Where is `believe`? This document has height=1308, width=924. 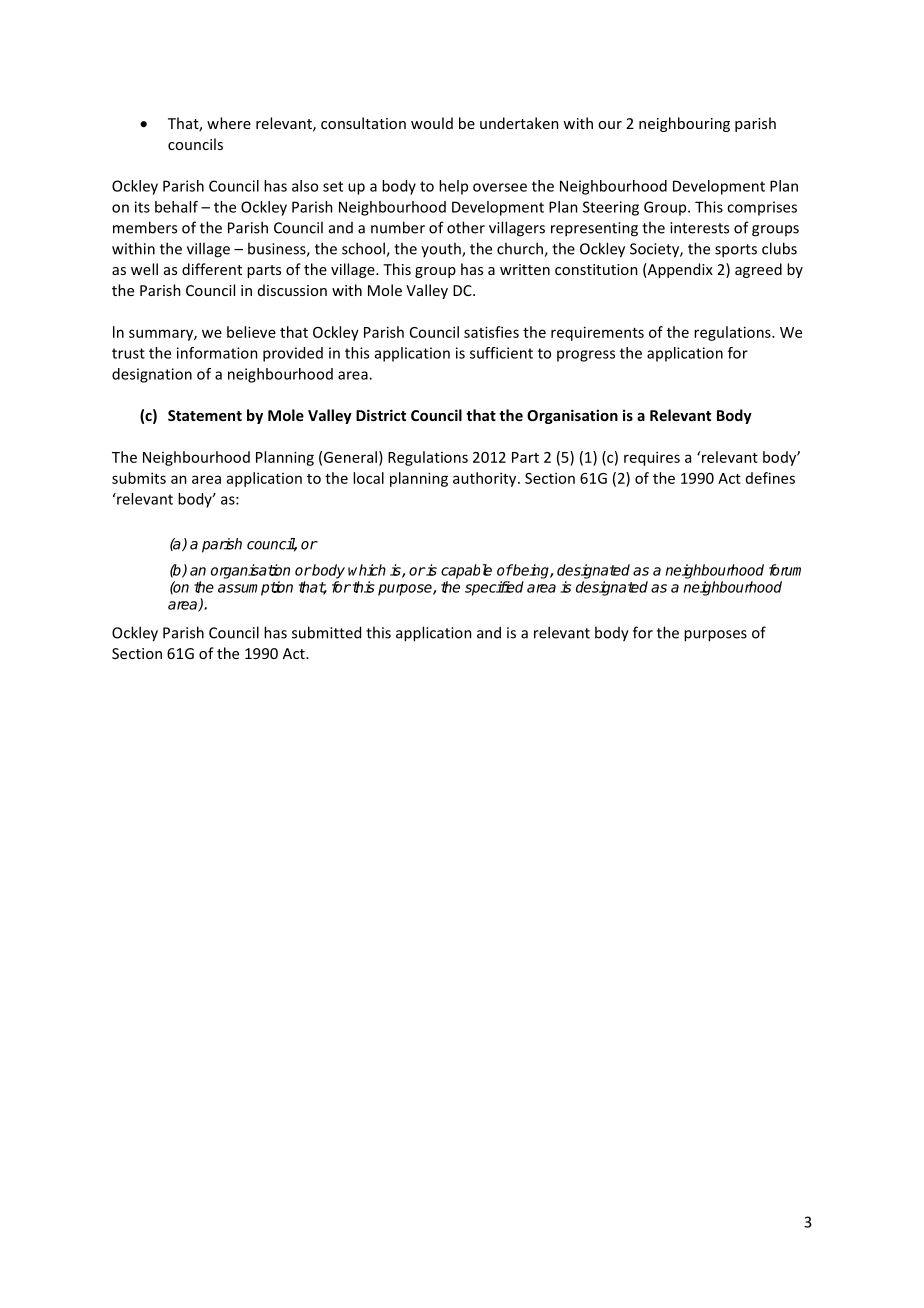 believe is located at coordinates (251, 332).
